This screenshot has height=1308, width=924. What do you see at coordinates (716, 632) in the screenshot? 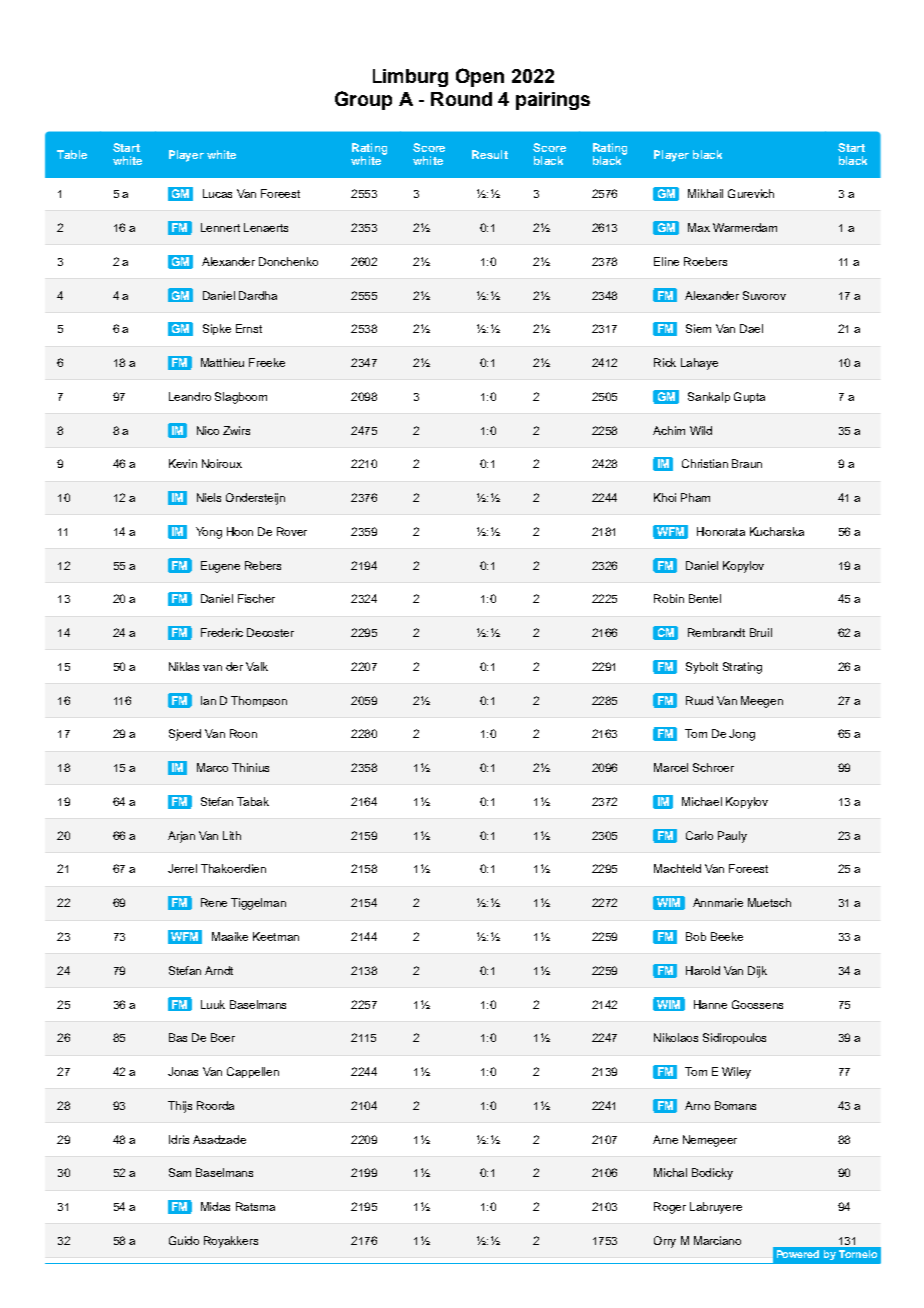
I see `Rembrandt` at bounding box center [716, 632].
